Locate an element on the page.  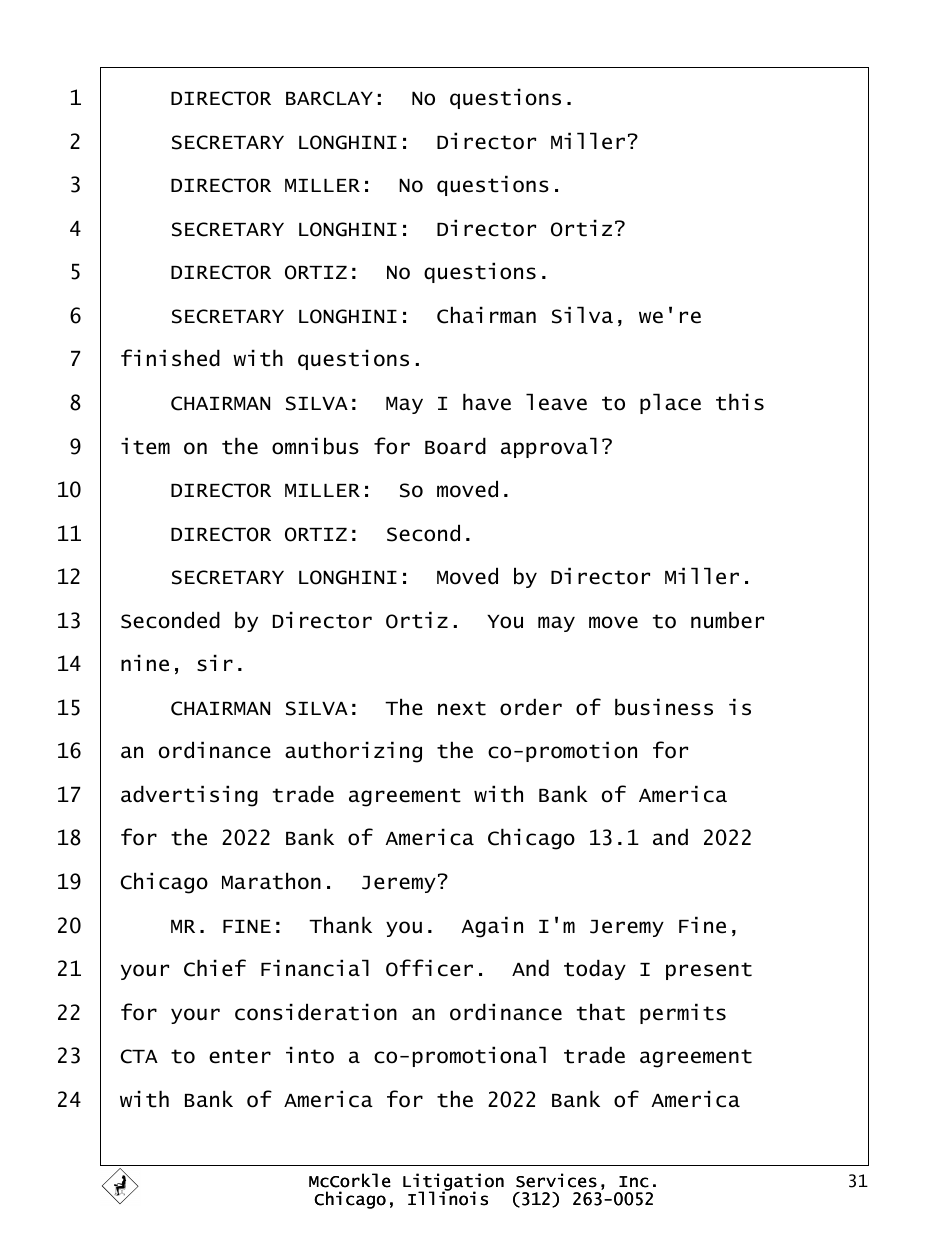
sir is located at coordinates (215, 663).
